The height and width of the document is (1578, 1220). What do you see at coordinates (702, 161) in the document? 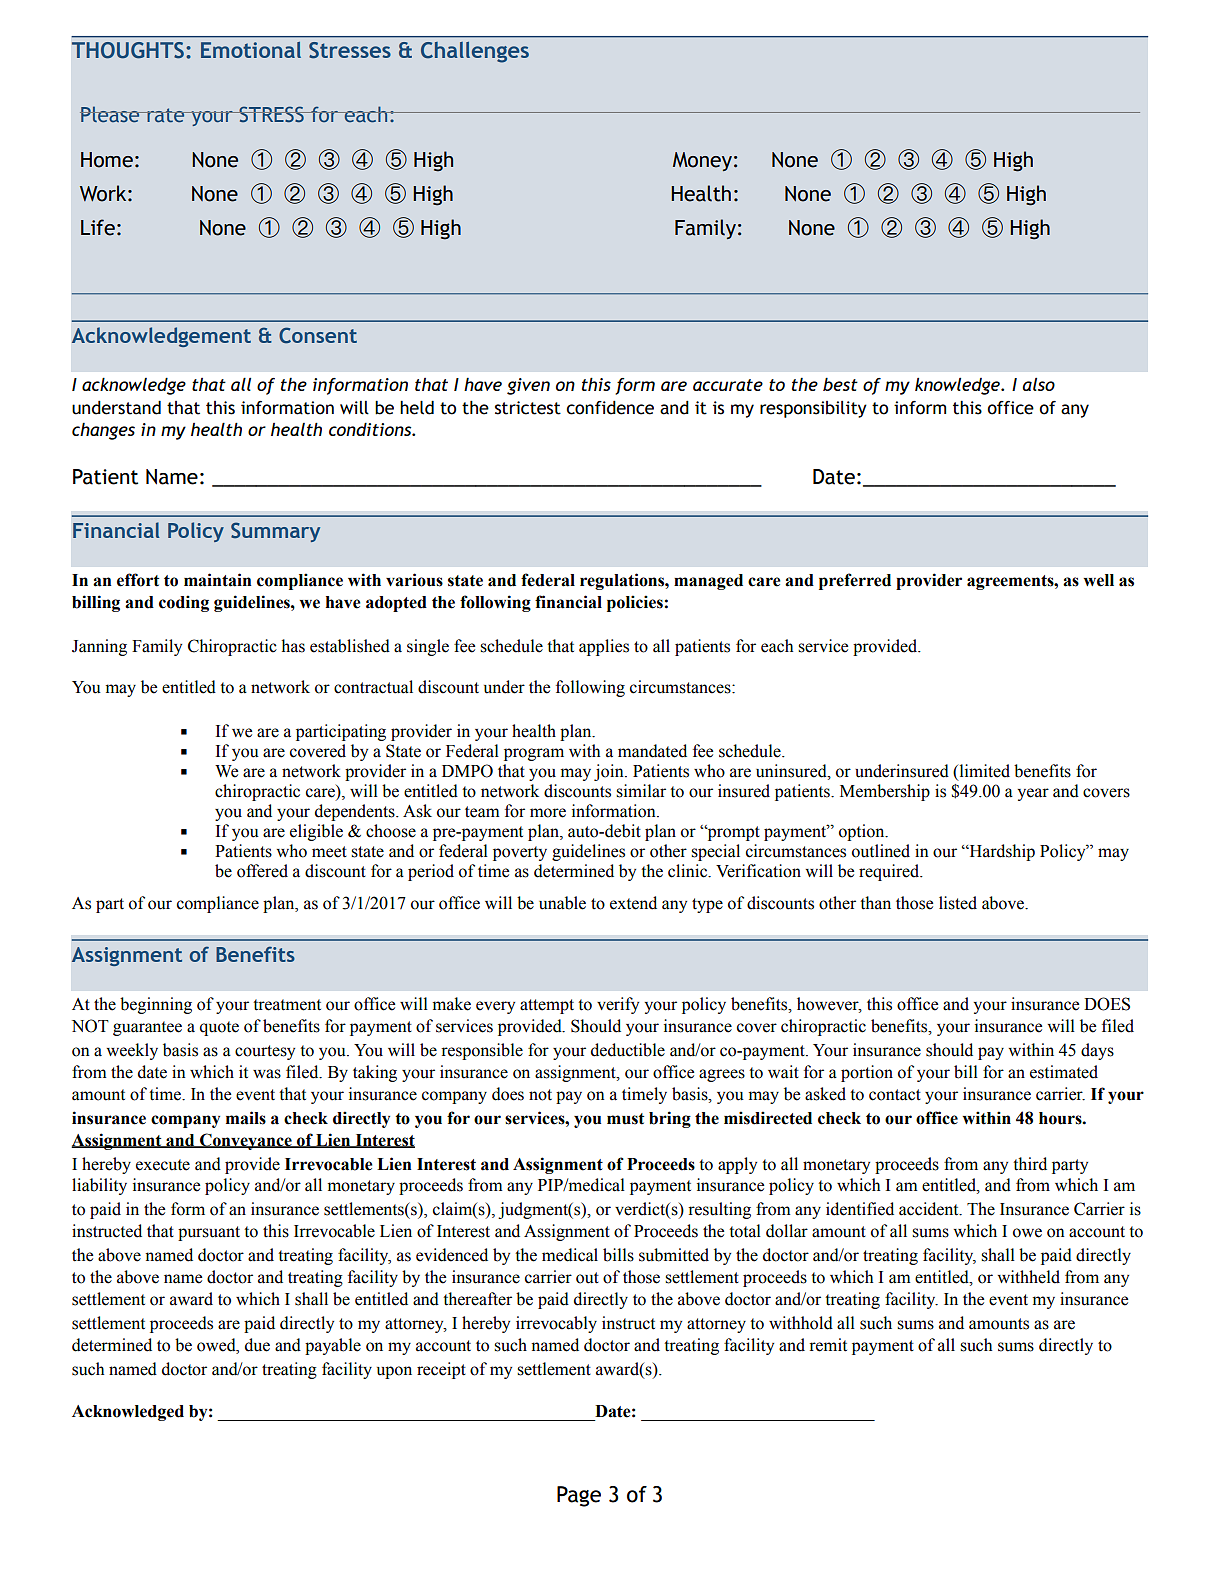
I see `Money` at bounding box center [702, 161].
